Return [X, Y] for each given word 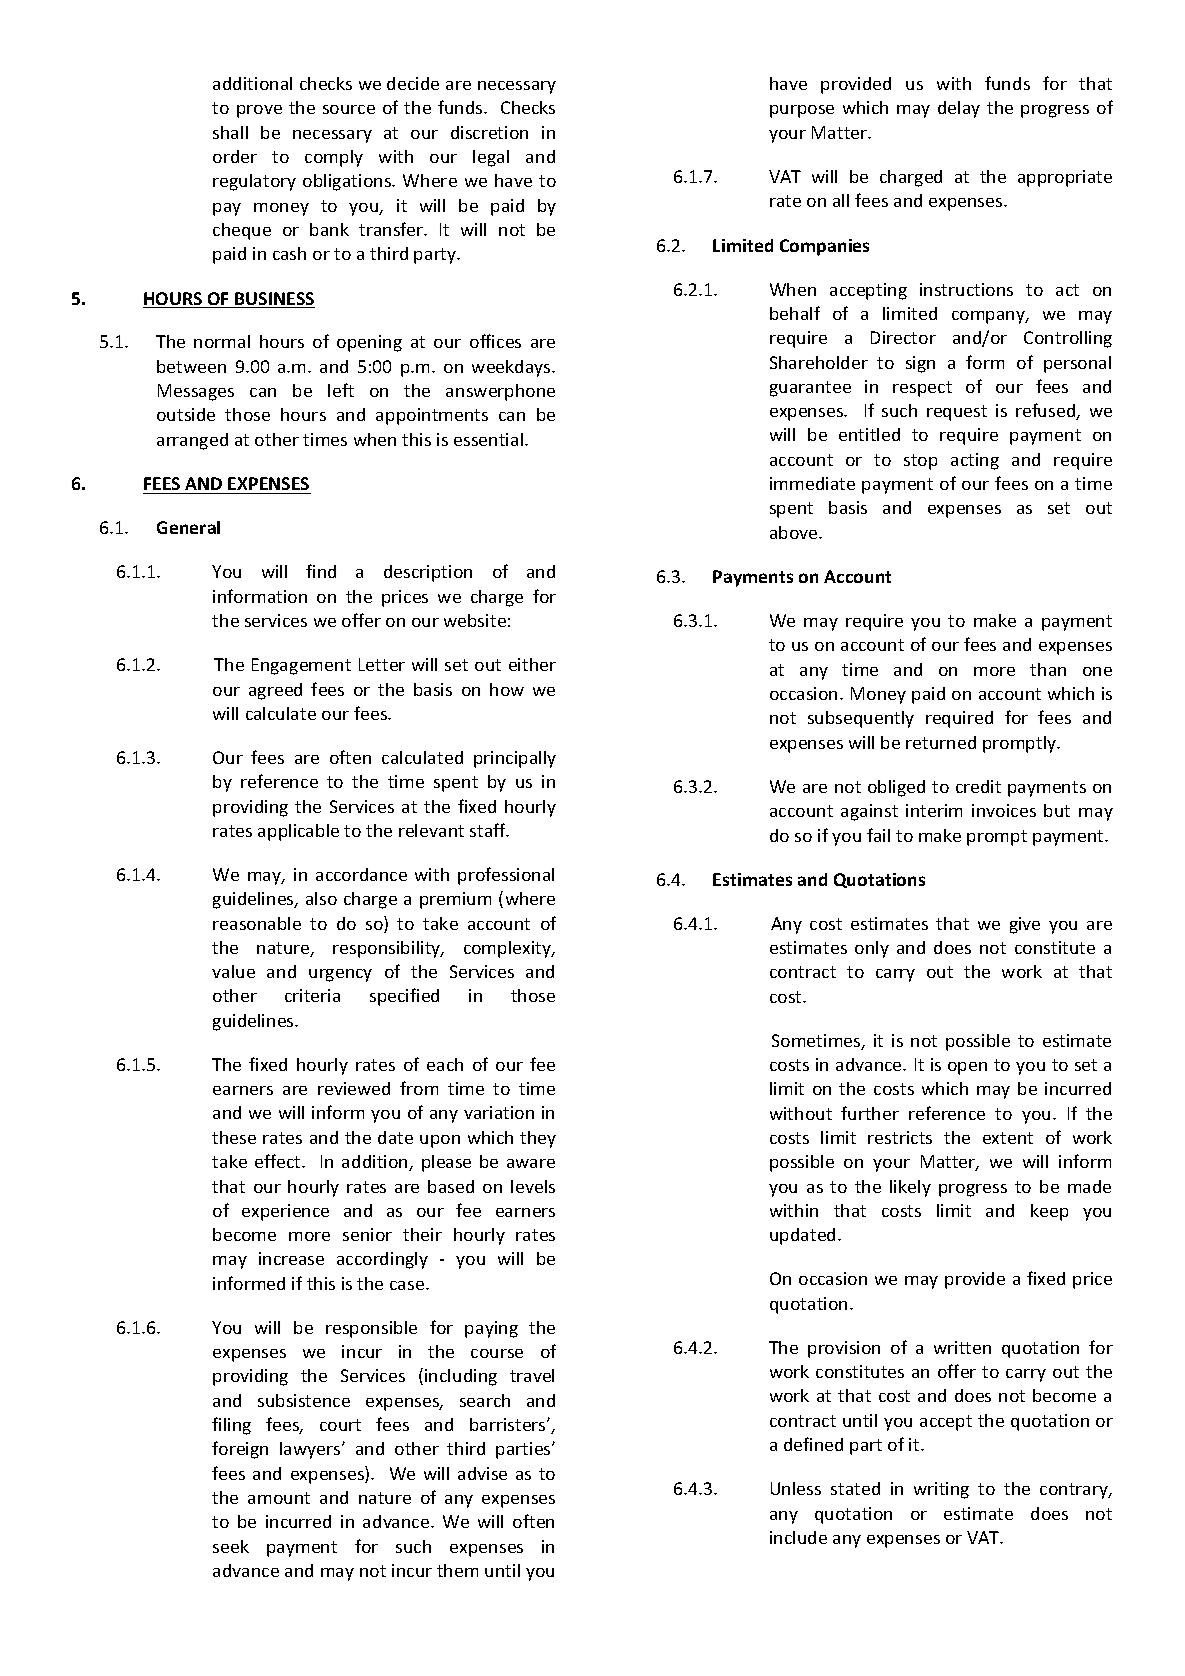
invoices [1004, 810]
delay [959, 109]
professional [506, 876]
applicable [298, 832]
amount [279, 1498]
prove [259, 111]
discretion [489, 132]
